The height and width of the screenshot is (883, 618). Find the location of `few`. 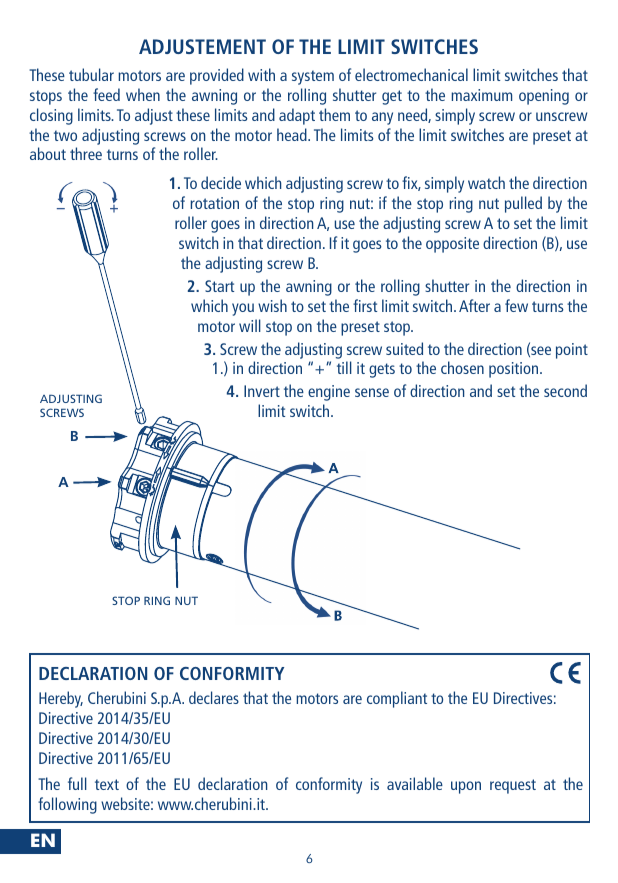

few is located at coordinates (516, 305).
